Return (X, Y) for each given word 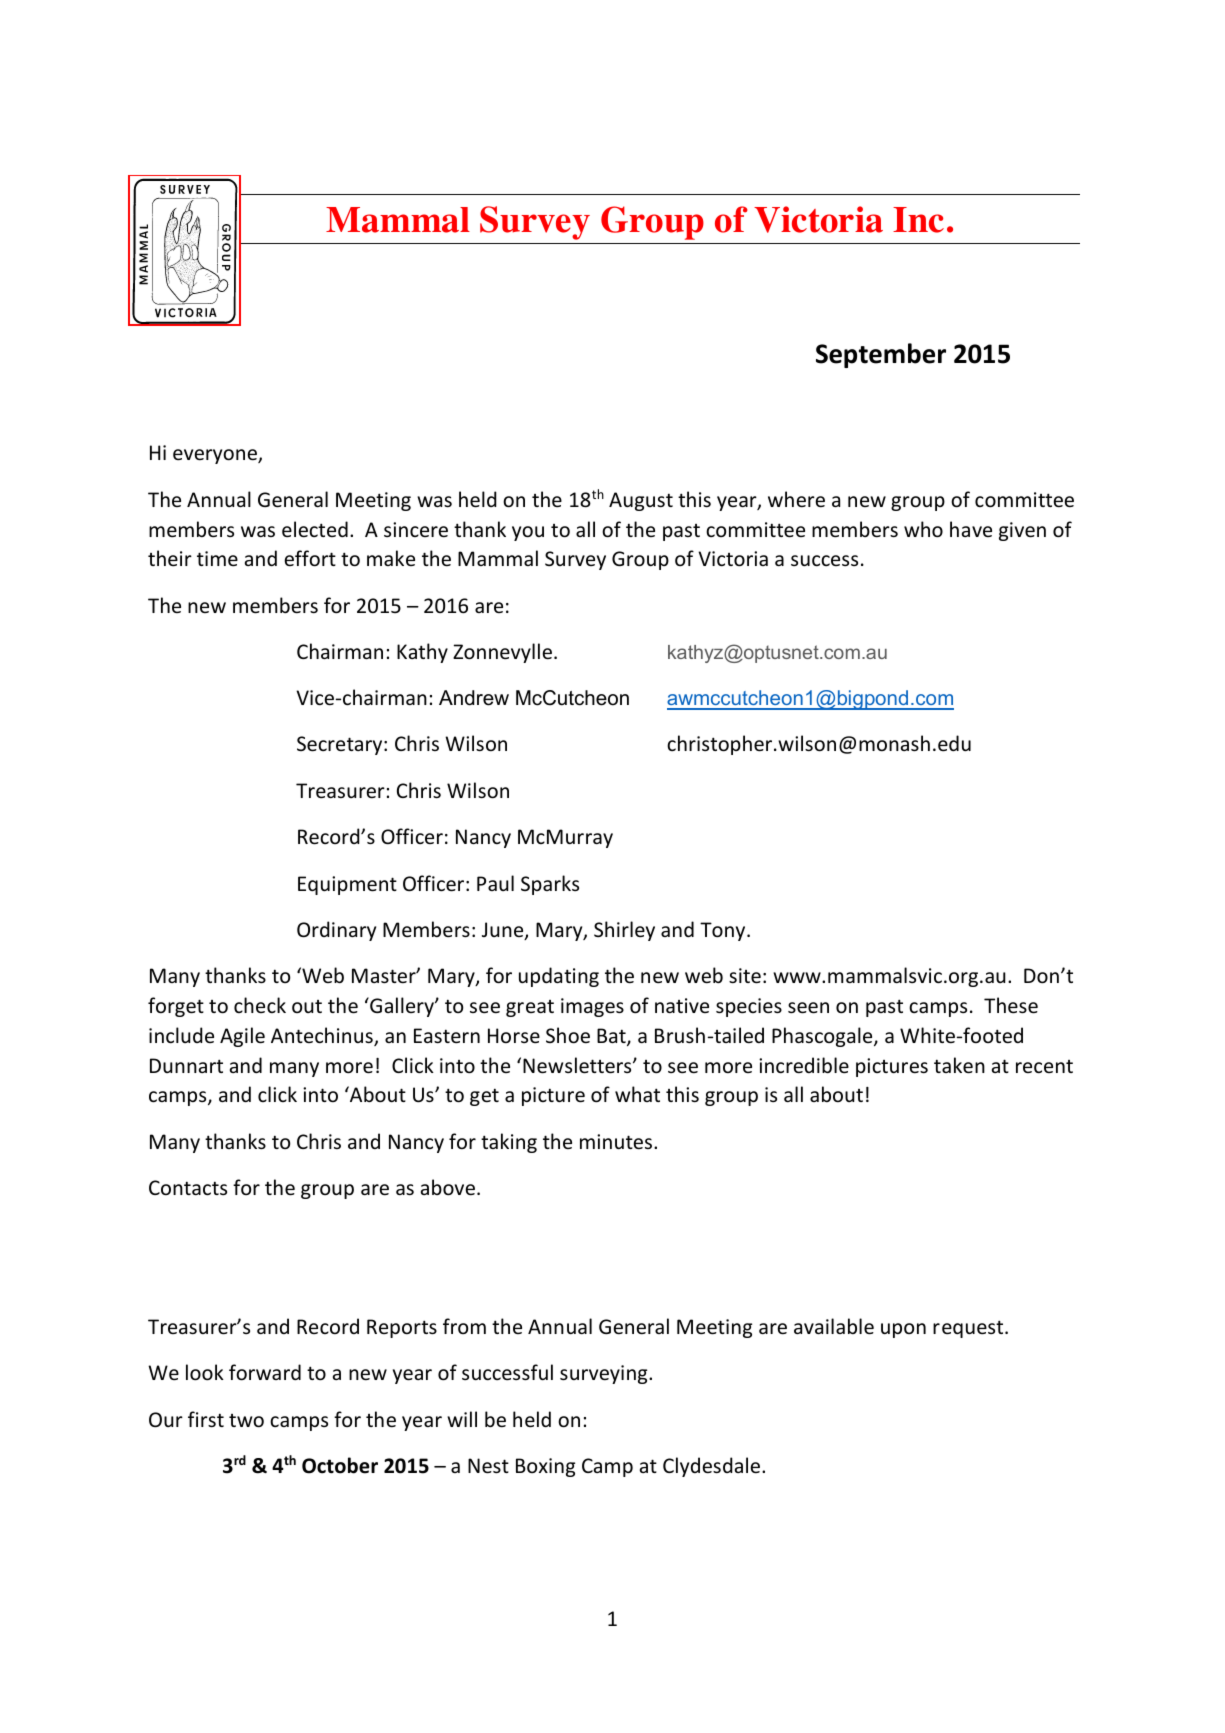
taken (959, 1065)
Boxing (545, 1467)
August (641, 501)
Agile (242, 1037)
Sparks (550, 885)
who (923, 529)
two (246, 1421)
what (637, 1094)
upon (903, 1330)
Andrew (474, 698)
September (881, 355)
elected (315, 529)
